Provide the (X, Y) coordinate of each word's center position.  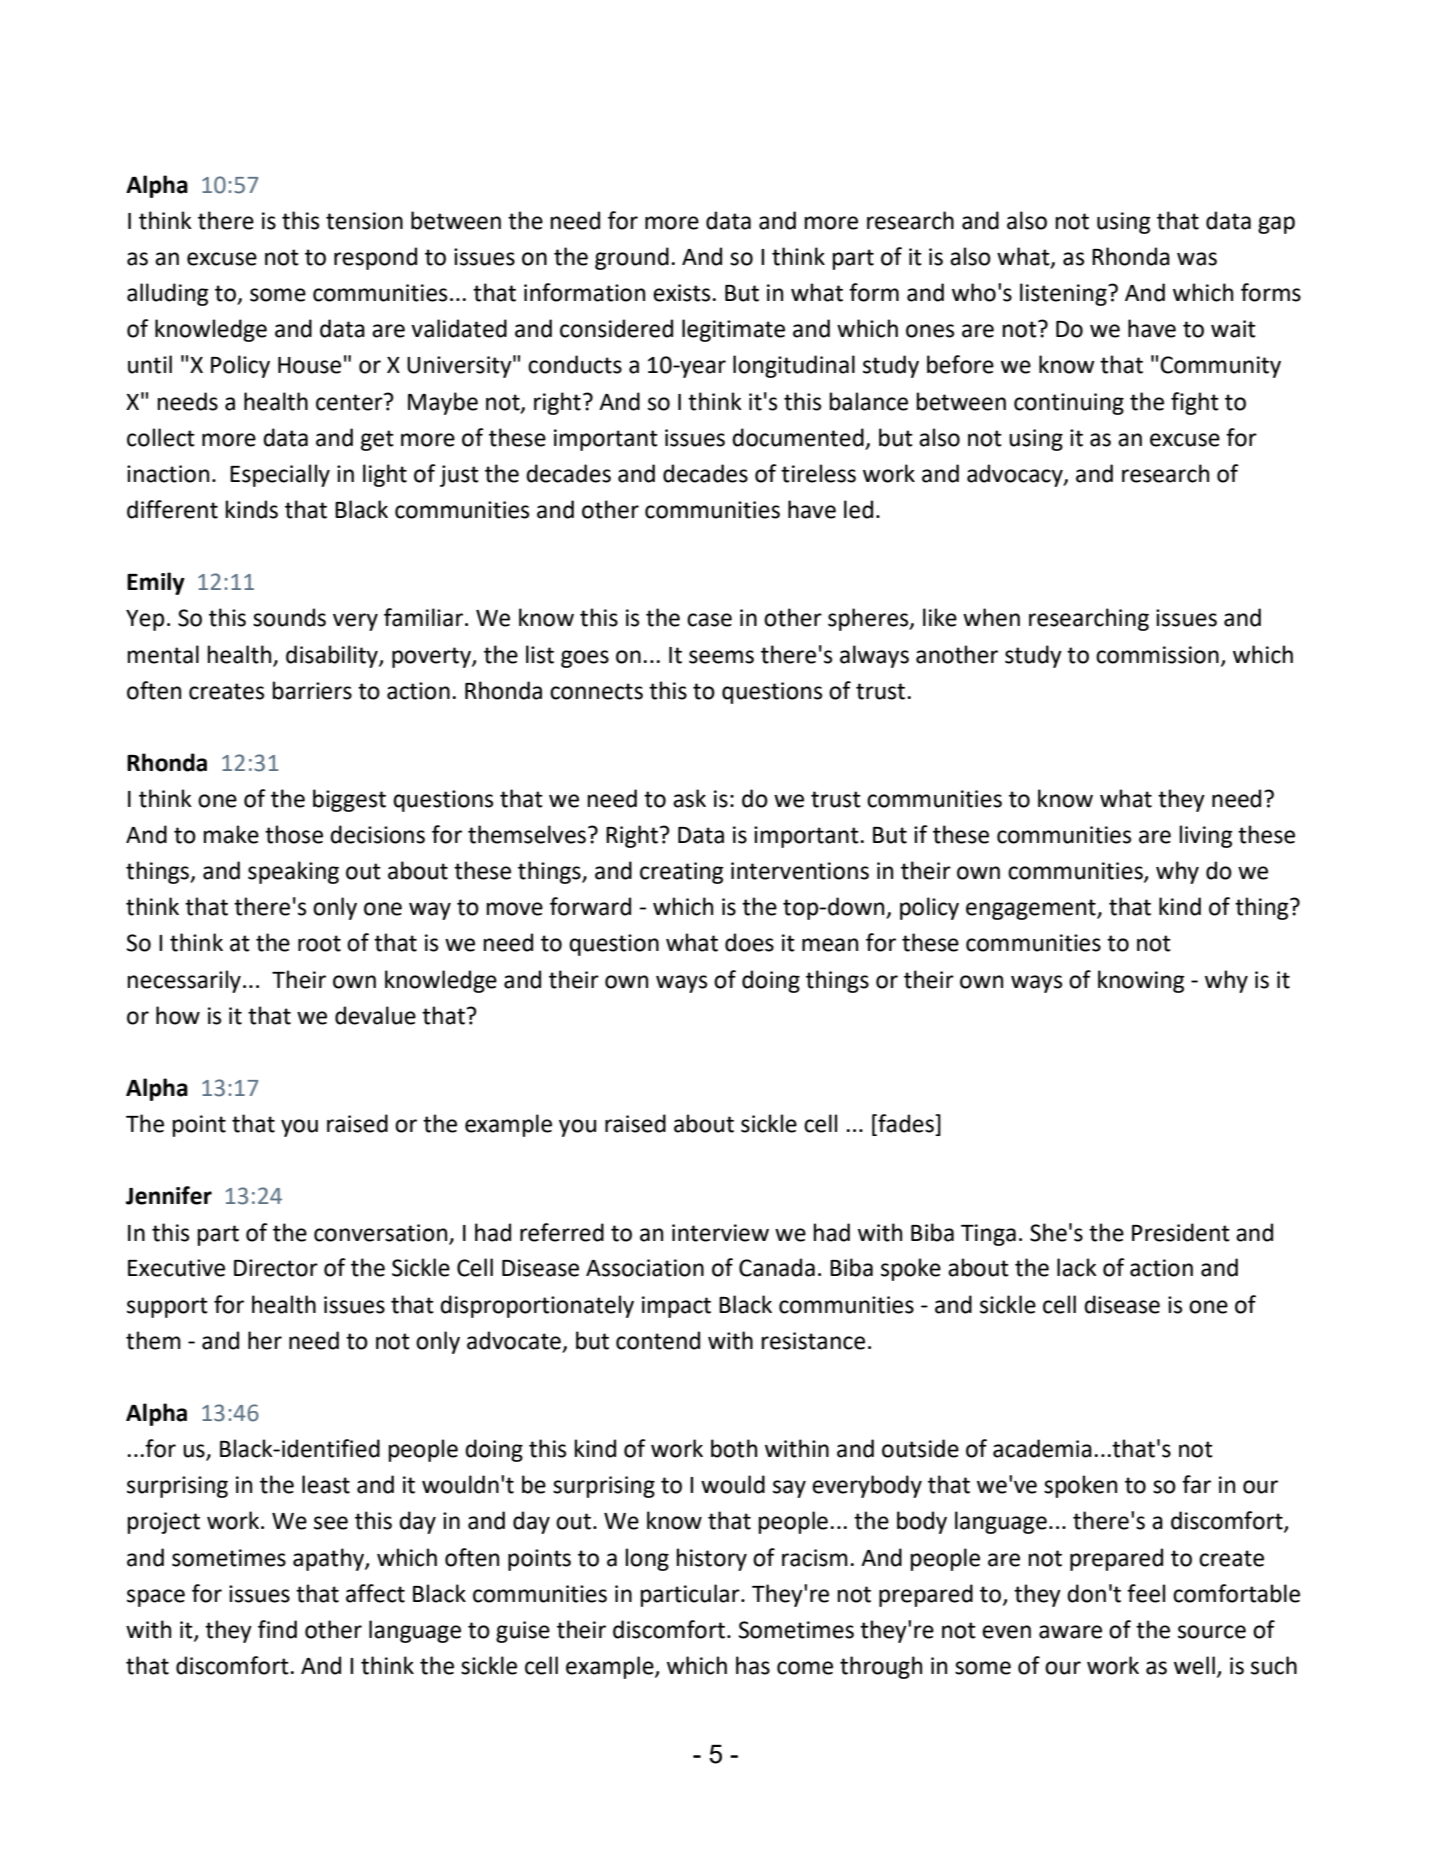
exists (681, 293)
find (277, 1629)
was (1197, 259)
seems (721, 657)
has (753, 1665)
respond (375, 258)
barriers (312, 690)
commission (1157, 655)
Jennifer (169, 1195)
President (1181, 1232)
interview (720, 1233)
